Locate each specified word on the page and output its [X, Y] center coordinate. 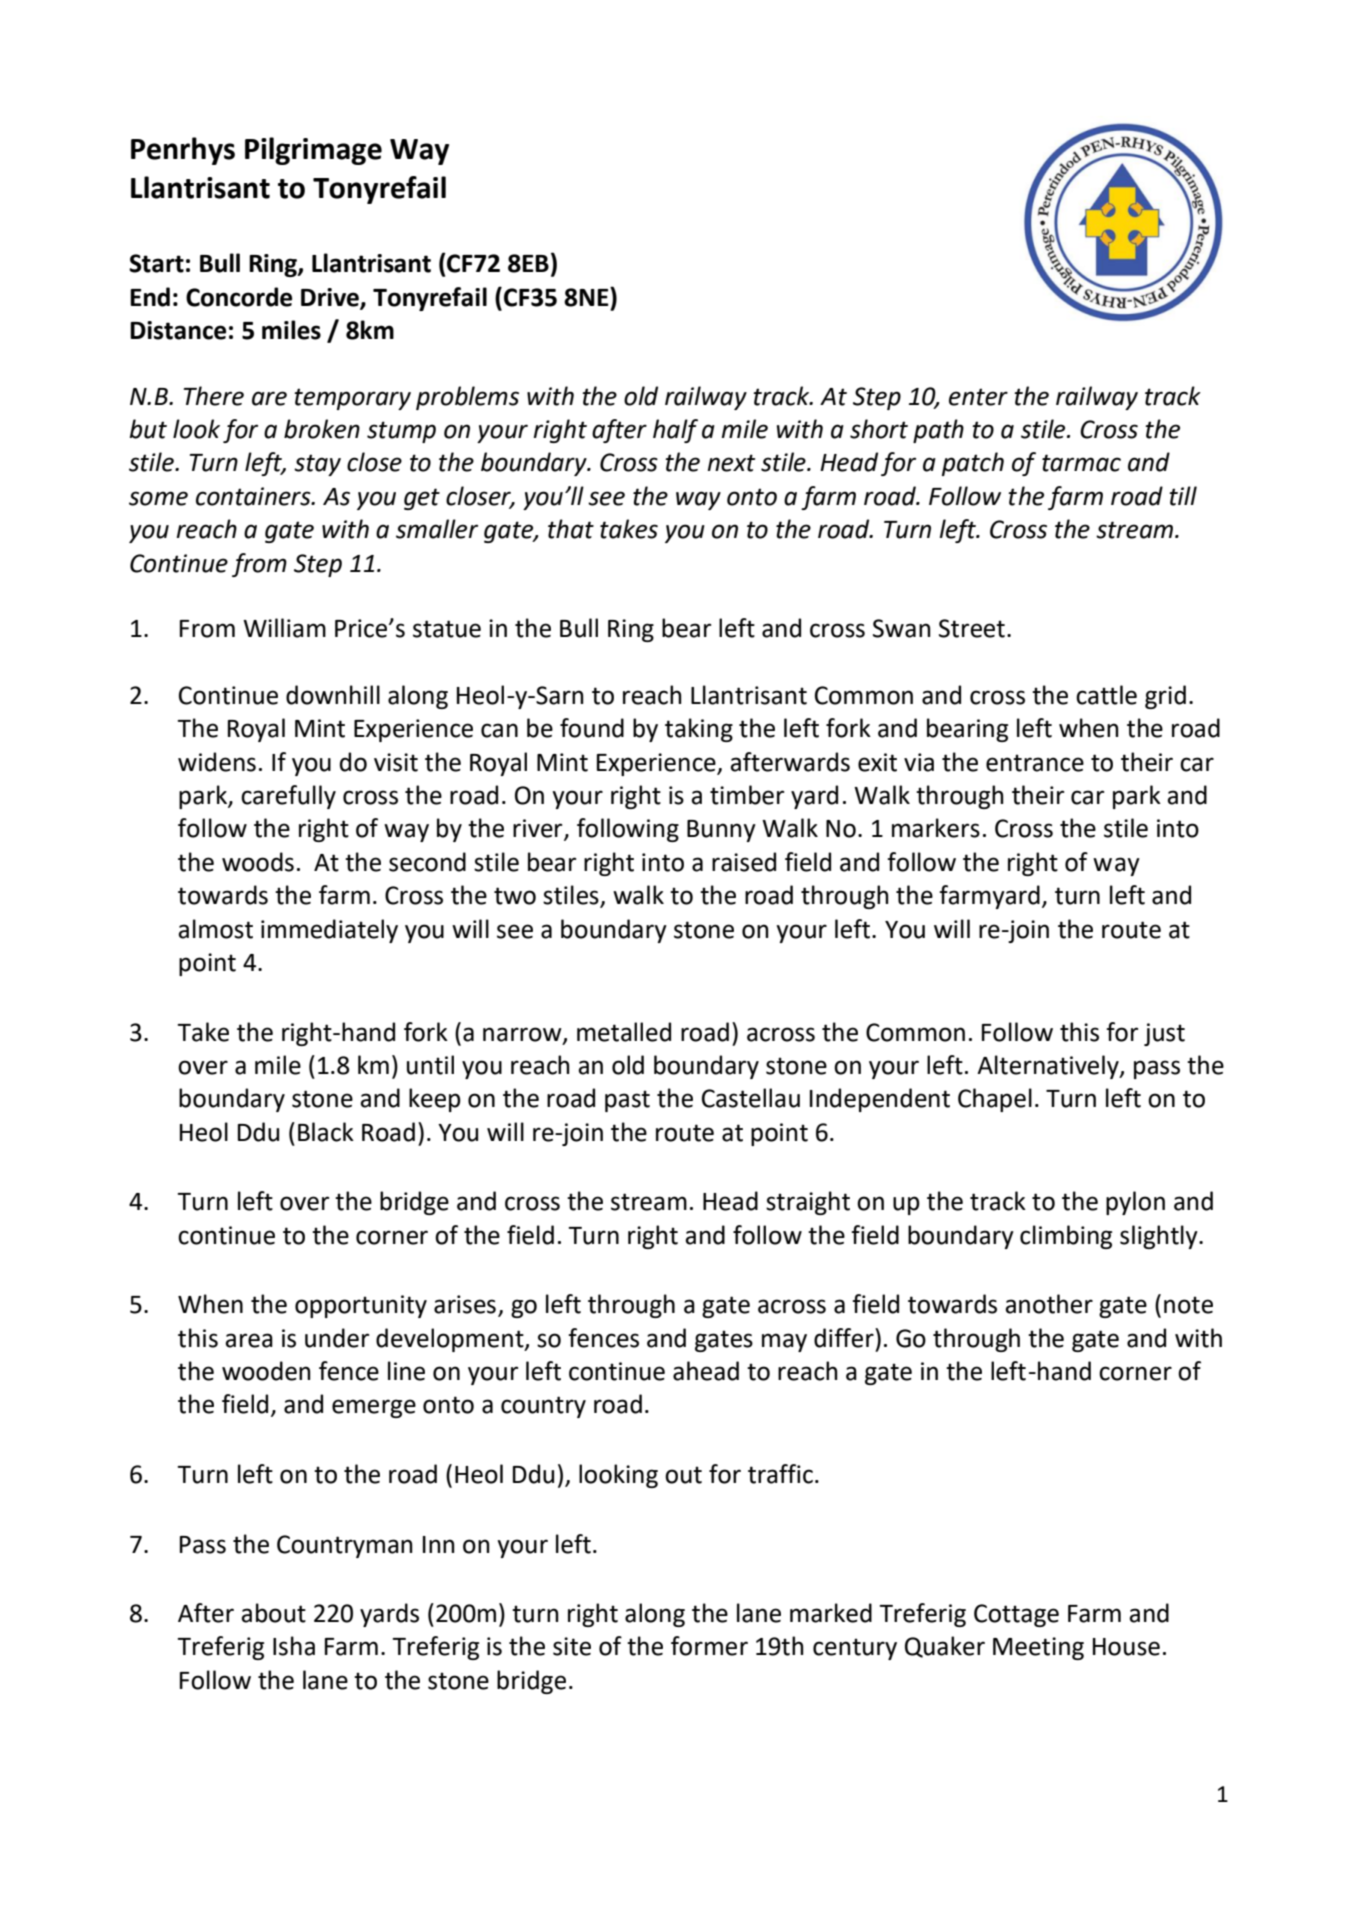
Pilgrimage [313, 151]
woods [258, 862]
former [709, 1646]
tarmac [1081, 463]
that [571, 529]
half [675, 431]
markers [936, 828]
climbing [1066, 1237]
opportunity [361, 1306]
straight [808, 1203]
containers [254, 496]
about [273, 1613]
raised [744, 862]
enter [978, 397]
